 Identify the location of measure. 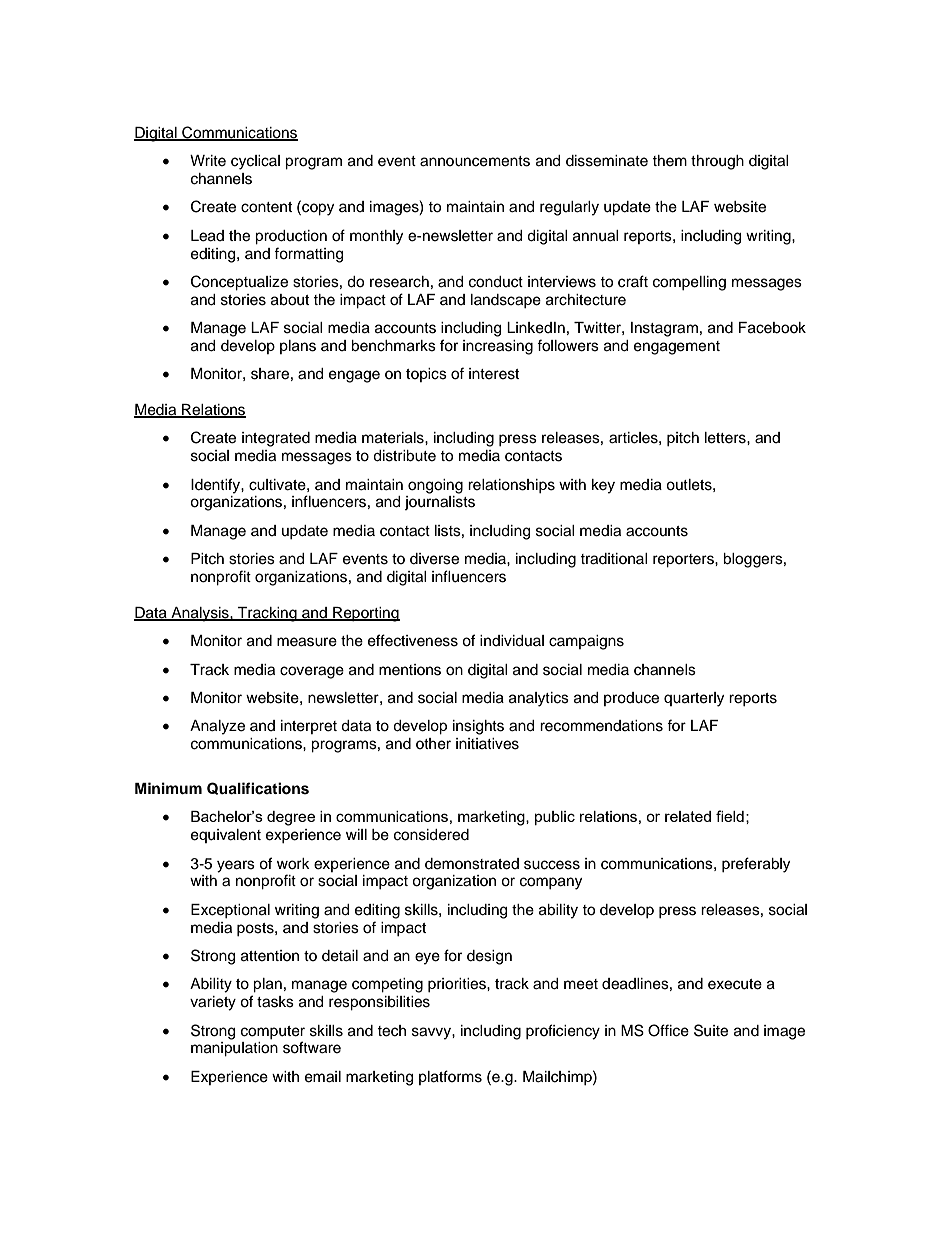
(307, 642).
